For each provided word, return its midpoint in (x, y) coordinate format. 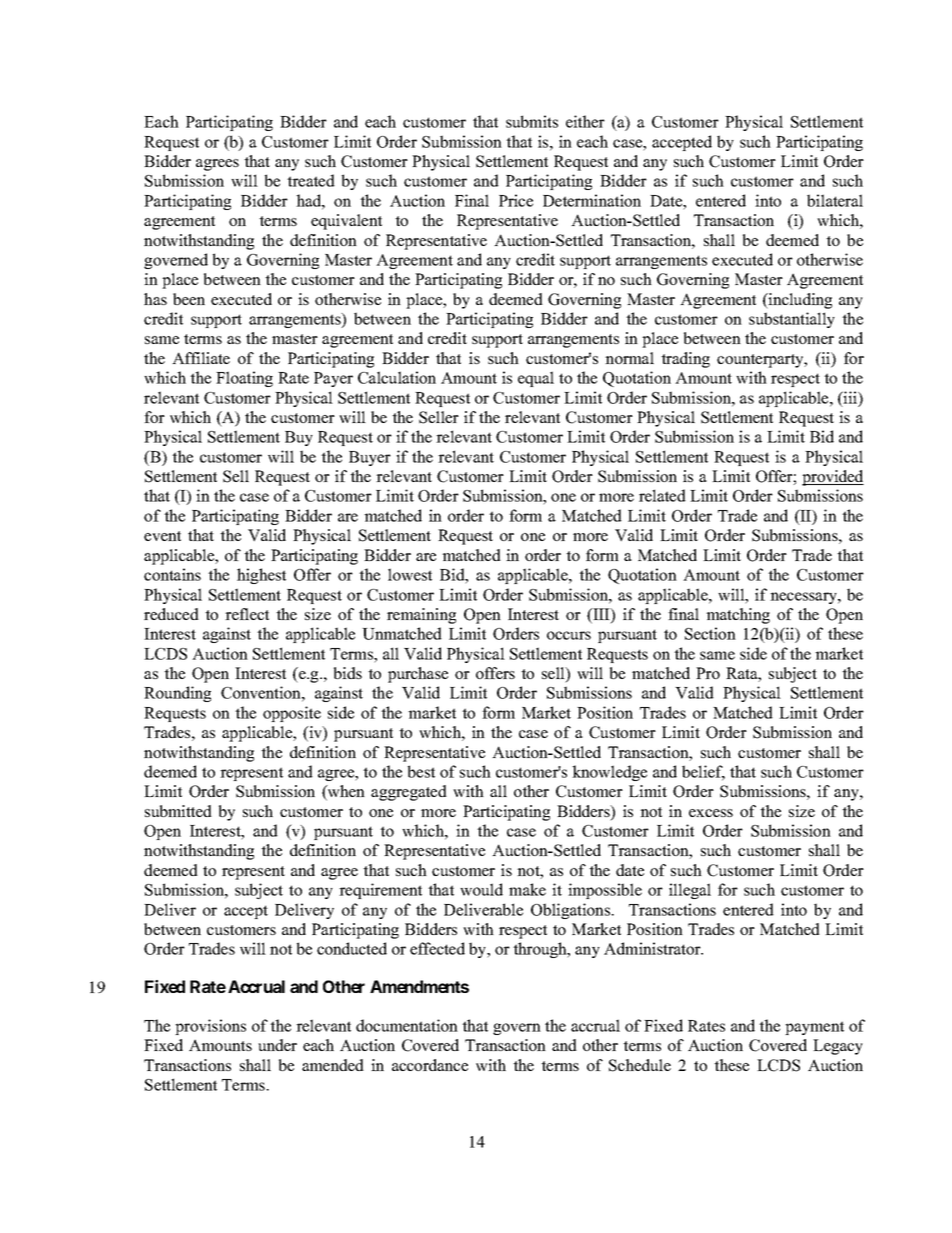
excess (711, 813)
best (421, 771)
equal (536, 379)
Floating (244, 379)
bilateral (835, 200)
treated (311, 180)
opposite (292, 714)
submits (532, 121)
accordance (430, 1065)
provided (833, 478)
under (277, 1045)
